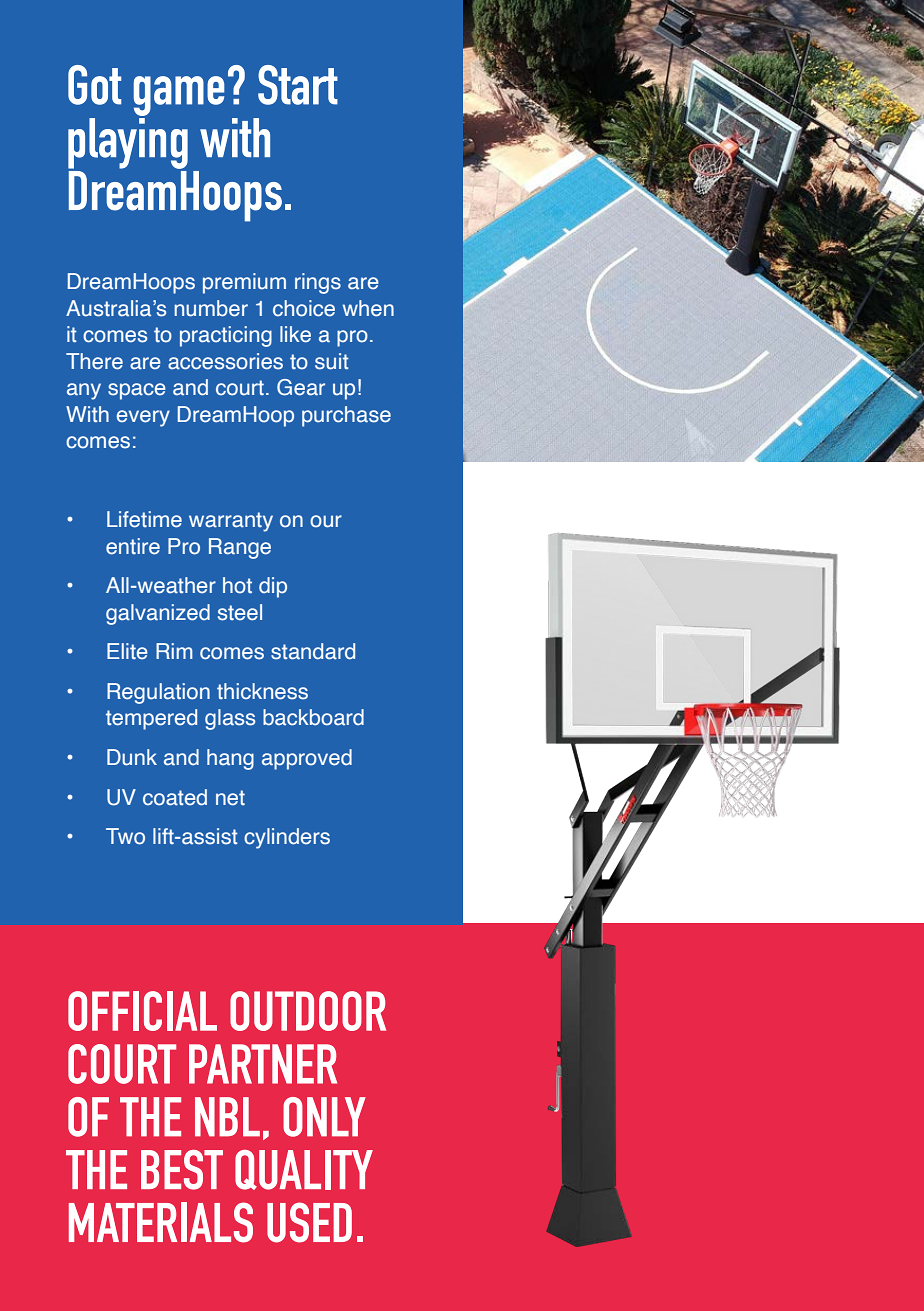 This screenshot has height=1311, width=924. I want to click on Start, so click(298, 85).
